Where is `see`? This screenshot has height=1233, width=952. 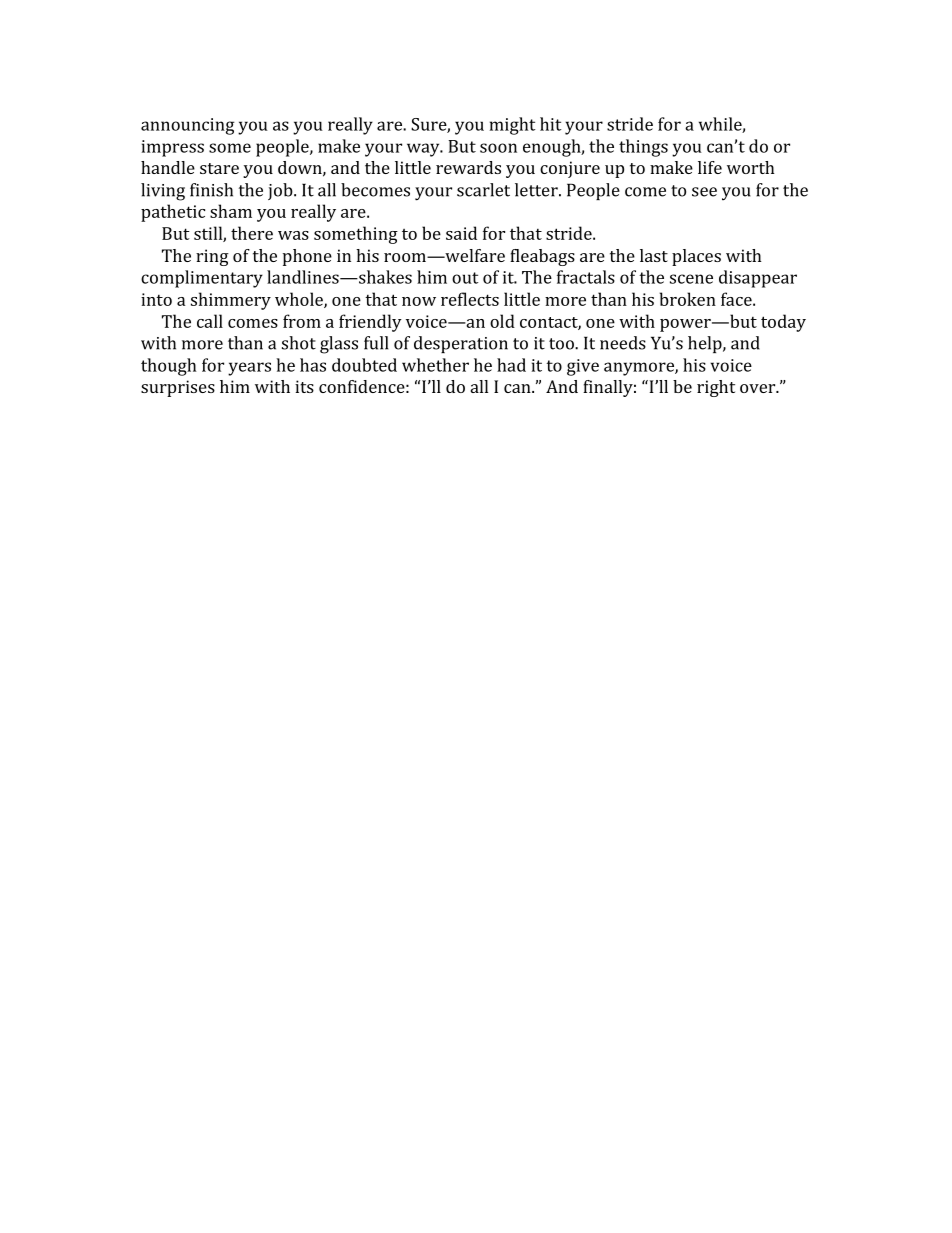
see is located at coordinates (704, 192).
